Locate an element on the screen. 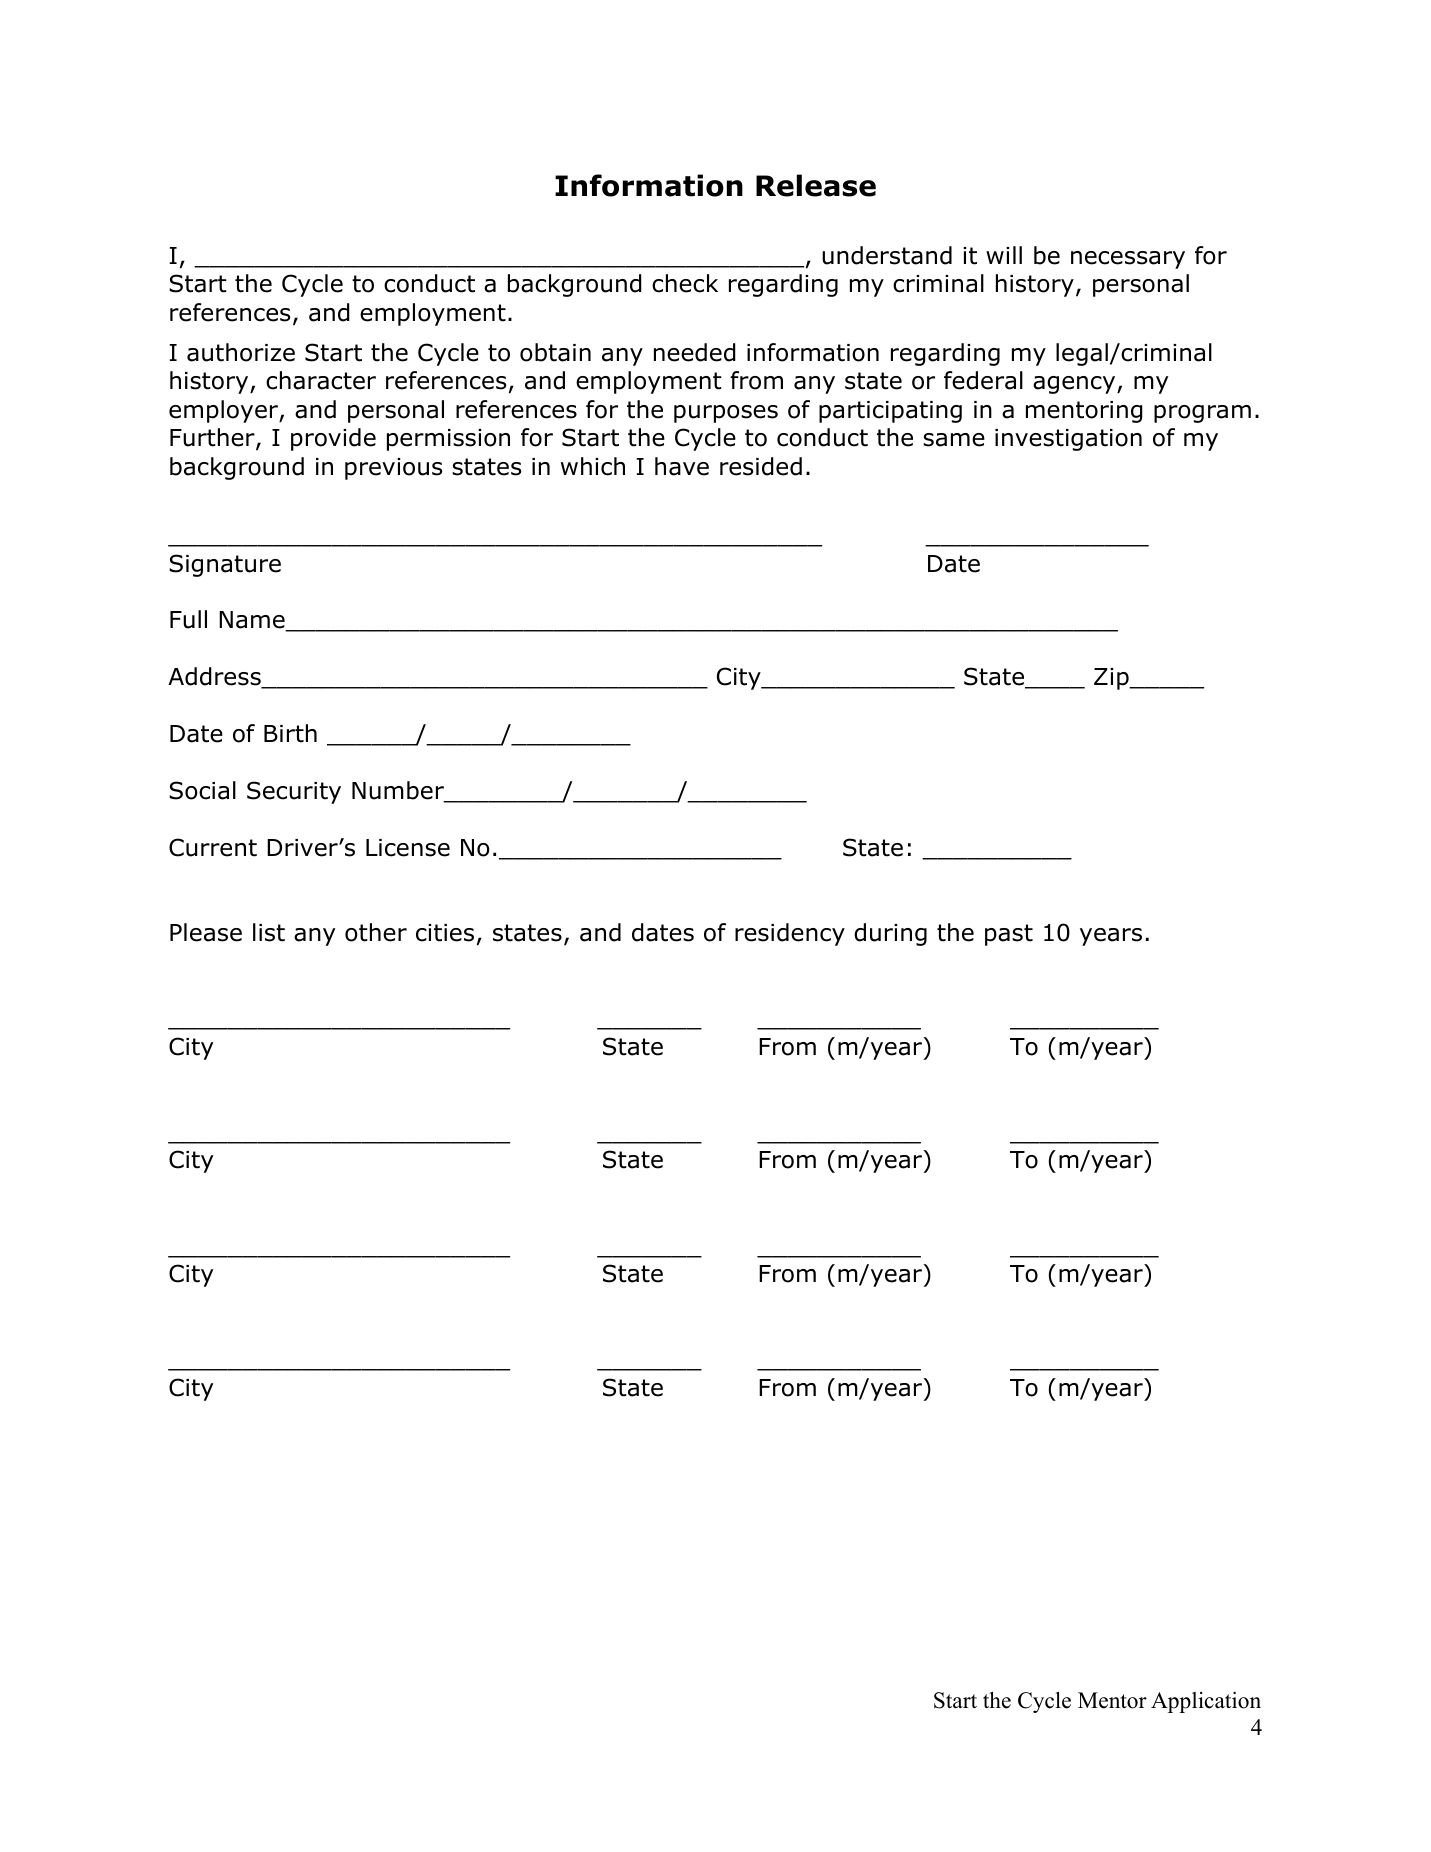  Application is located at coordinates (1206, 1702).
